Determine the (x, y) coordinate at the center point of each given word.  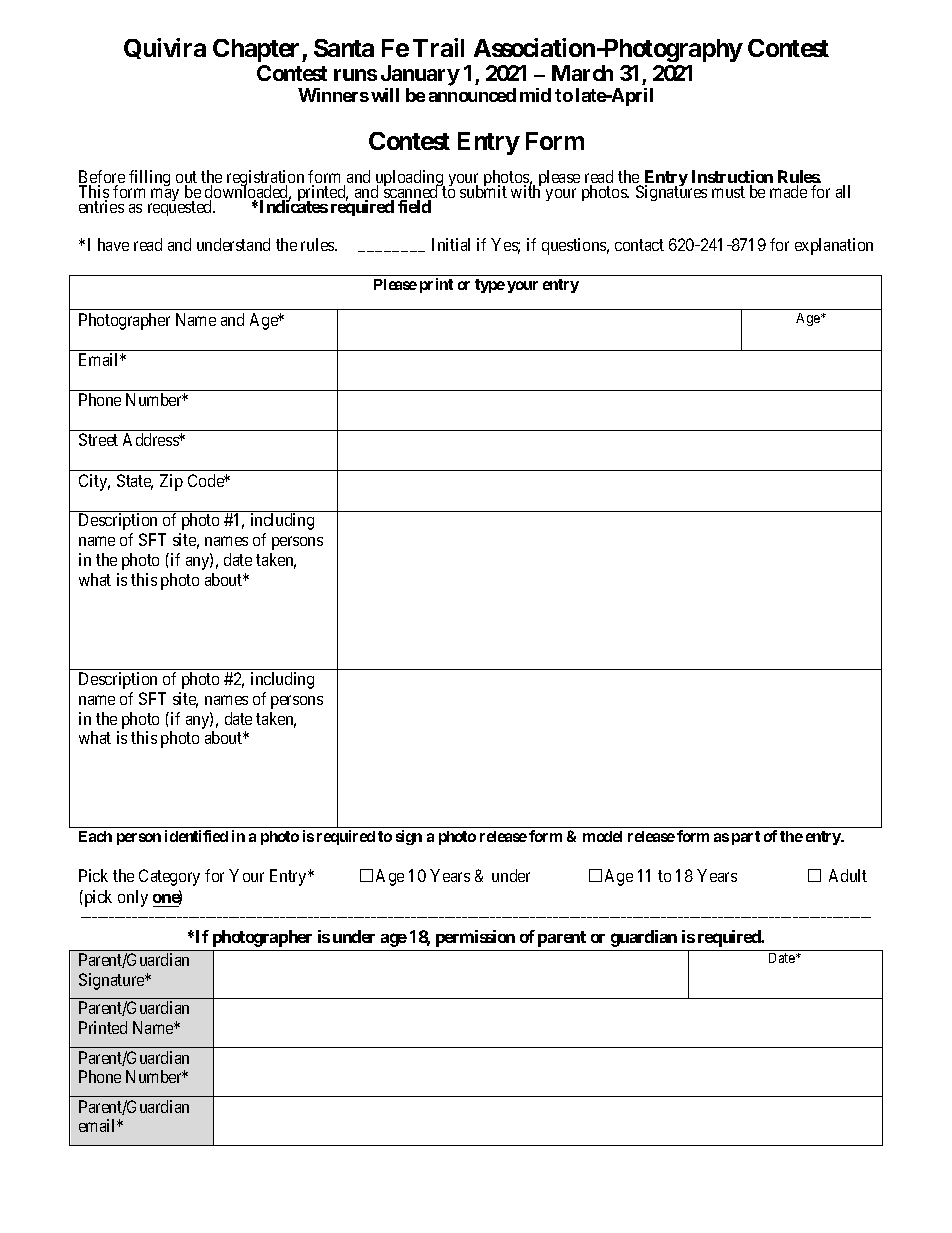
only (133, 898)
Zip (171, 482)
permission (475, 938)
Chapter (258, 50)
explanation (834, 246)
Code (207, 480)
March (582, 73)
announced (472, 95)
